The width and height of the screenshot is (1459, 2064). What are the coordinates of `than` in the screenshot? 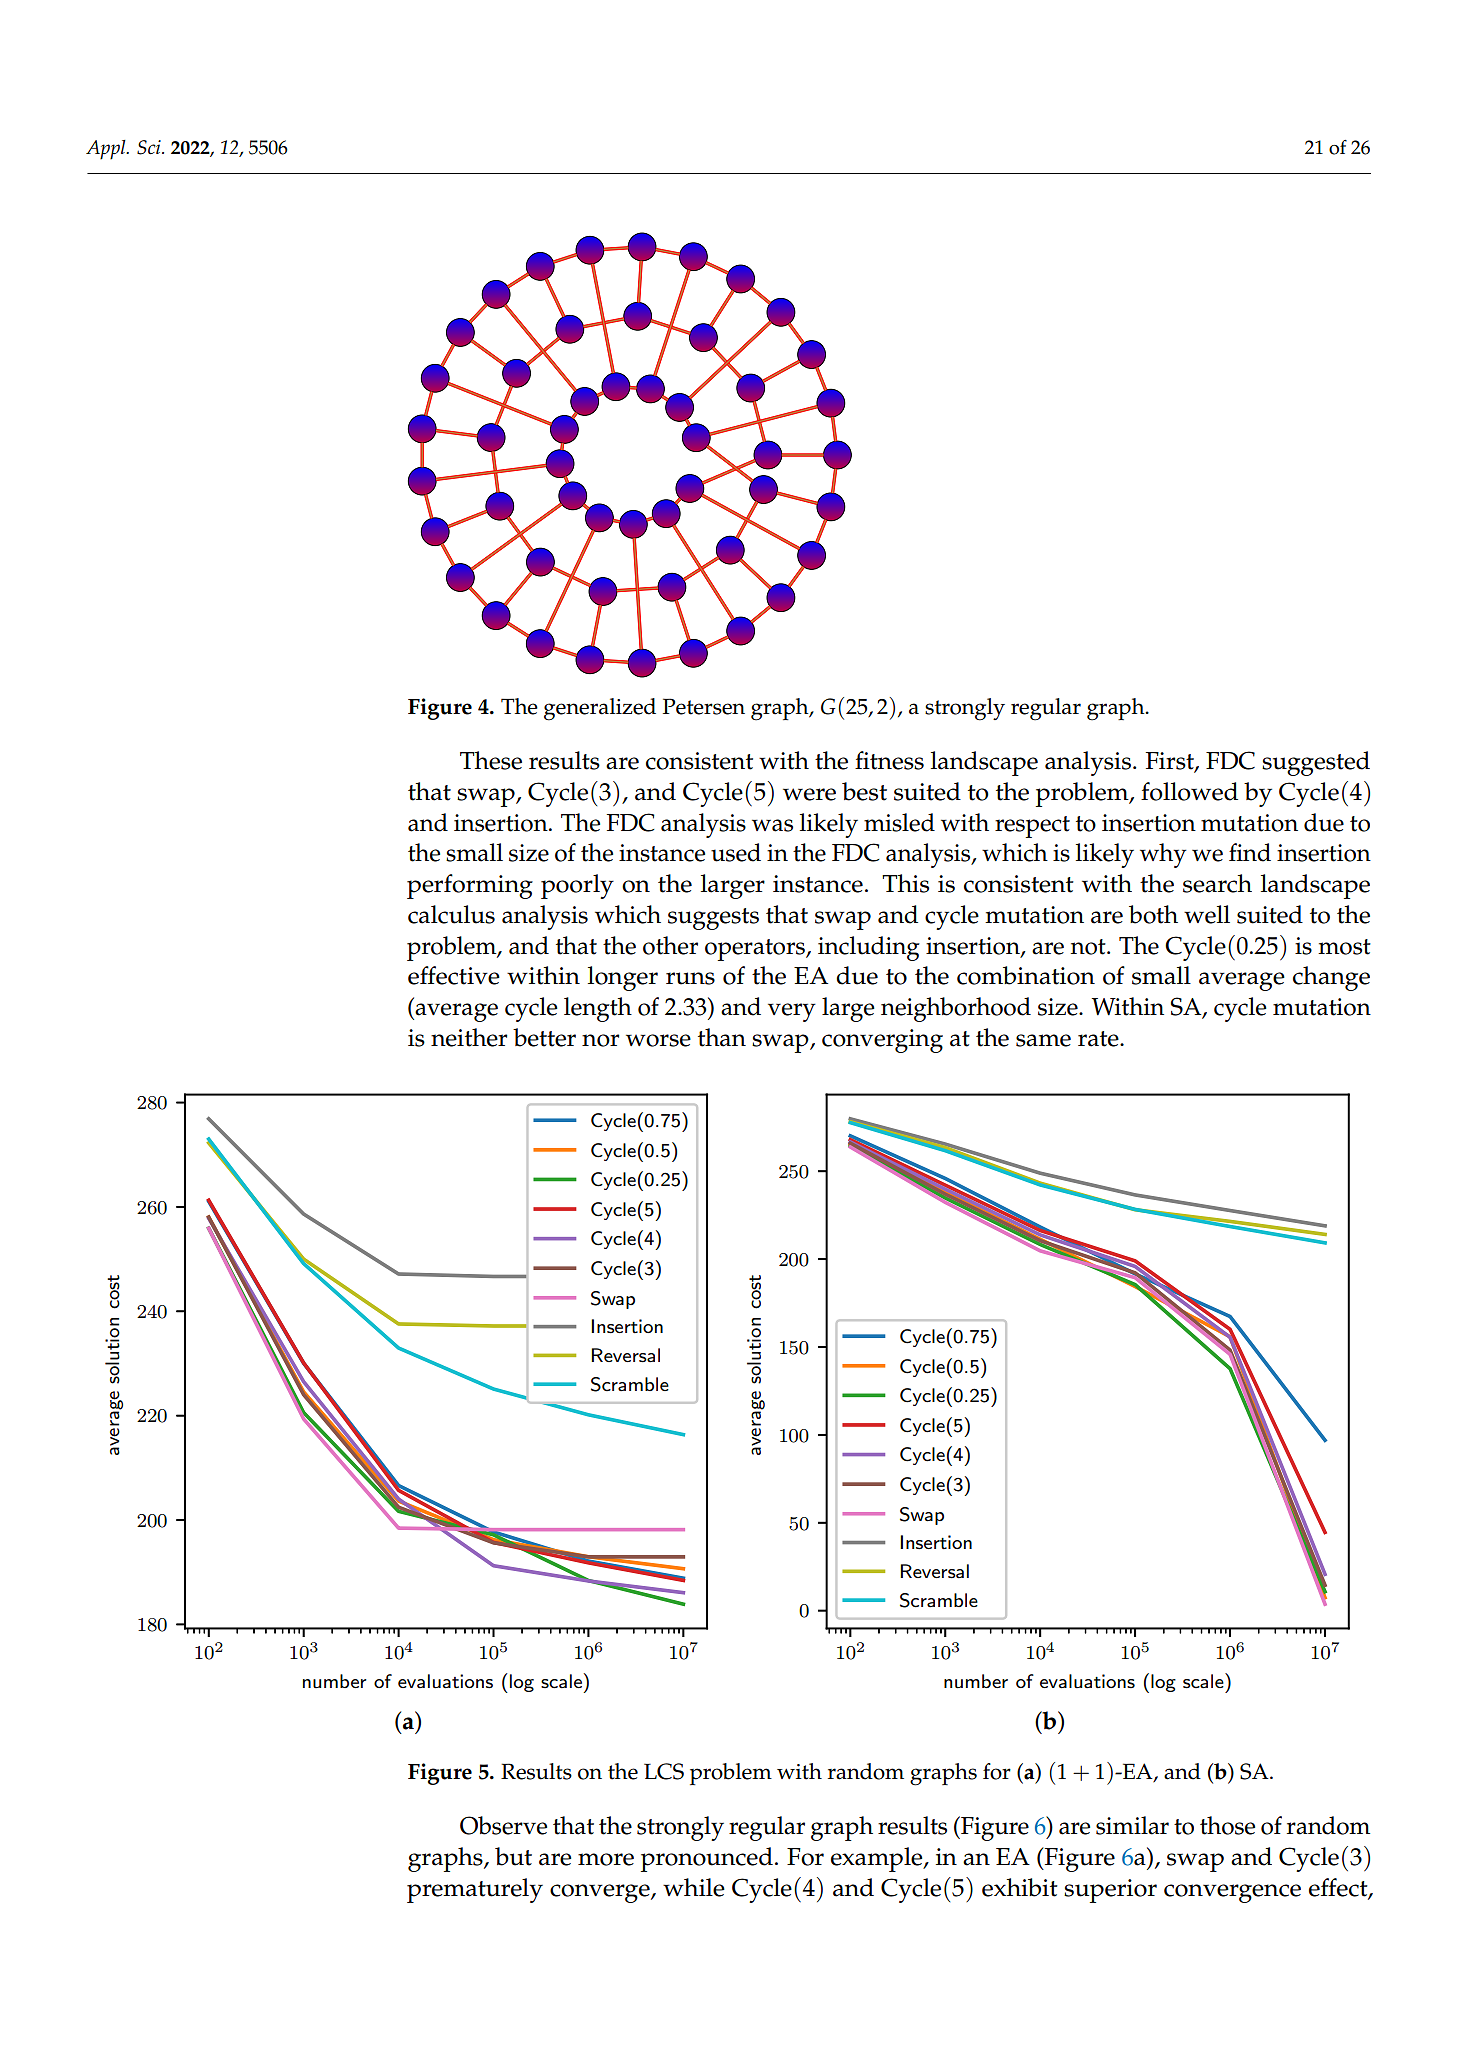 It's located at (722, 1037).
